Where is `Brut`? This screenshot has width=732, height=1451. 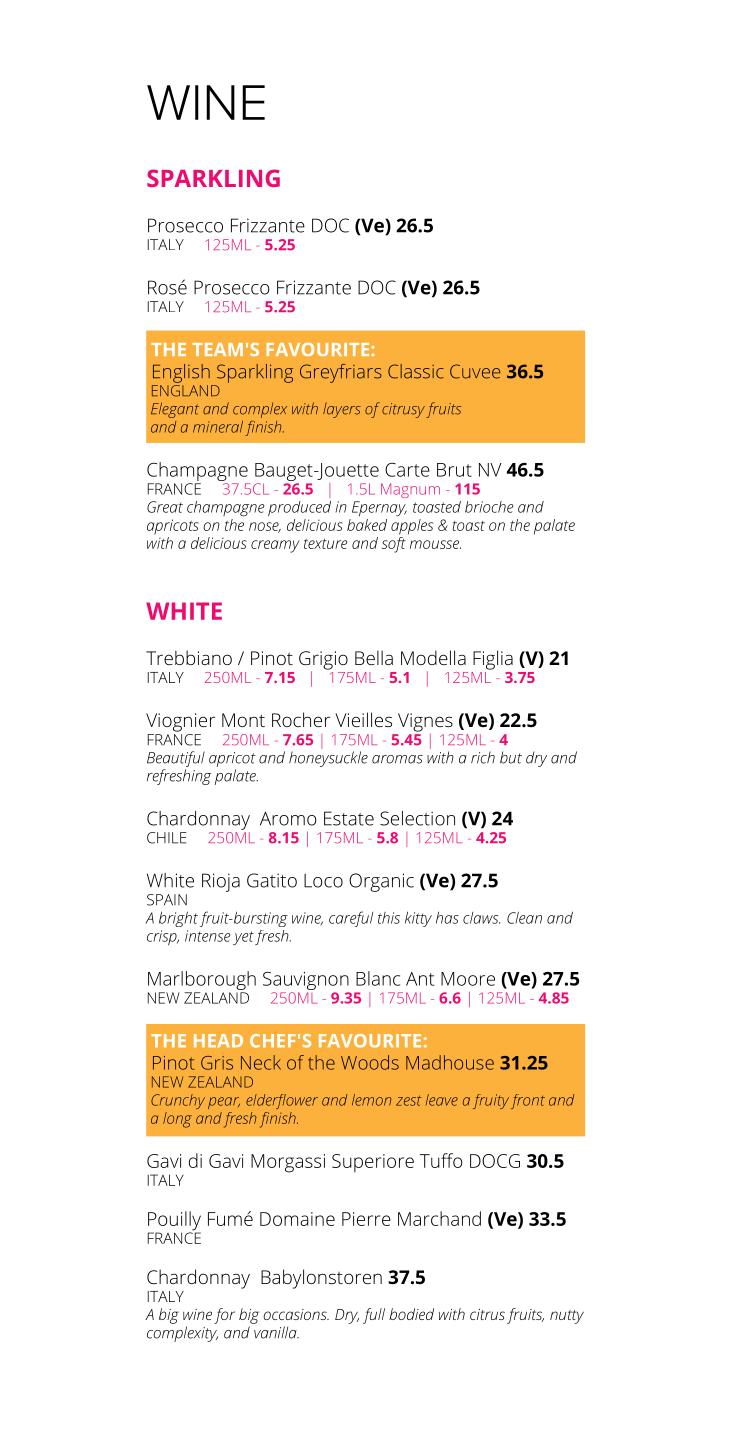 Brut is located at coordinates (454, 470).
